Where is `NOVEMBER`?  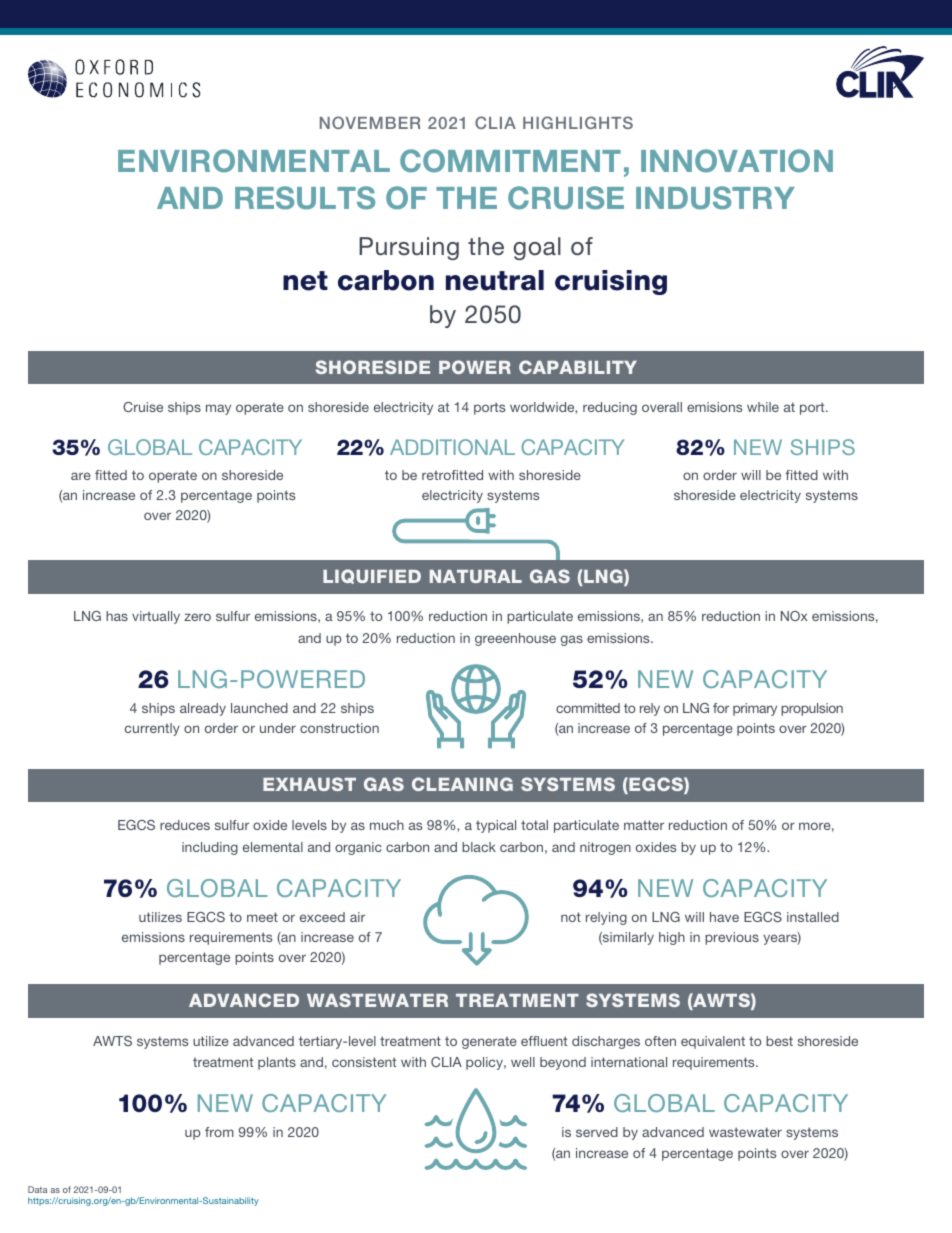
NOVEMBER is located at coordinates (370, 122).
